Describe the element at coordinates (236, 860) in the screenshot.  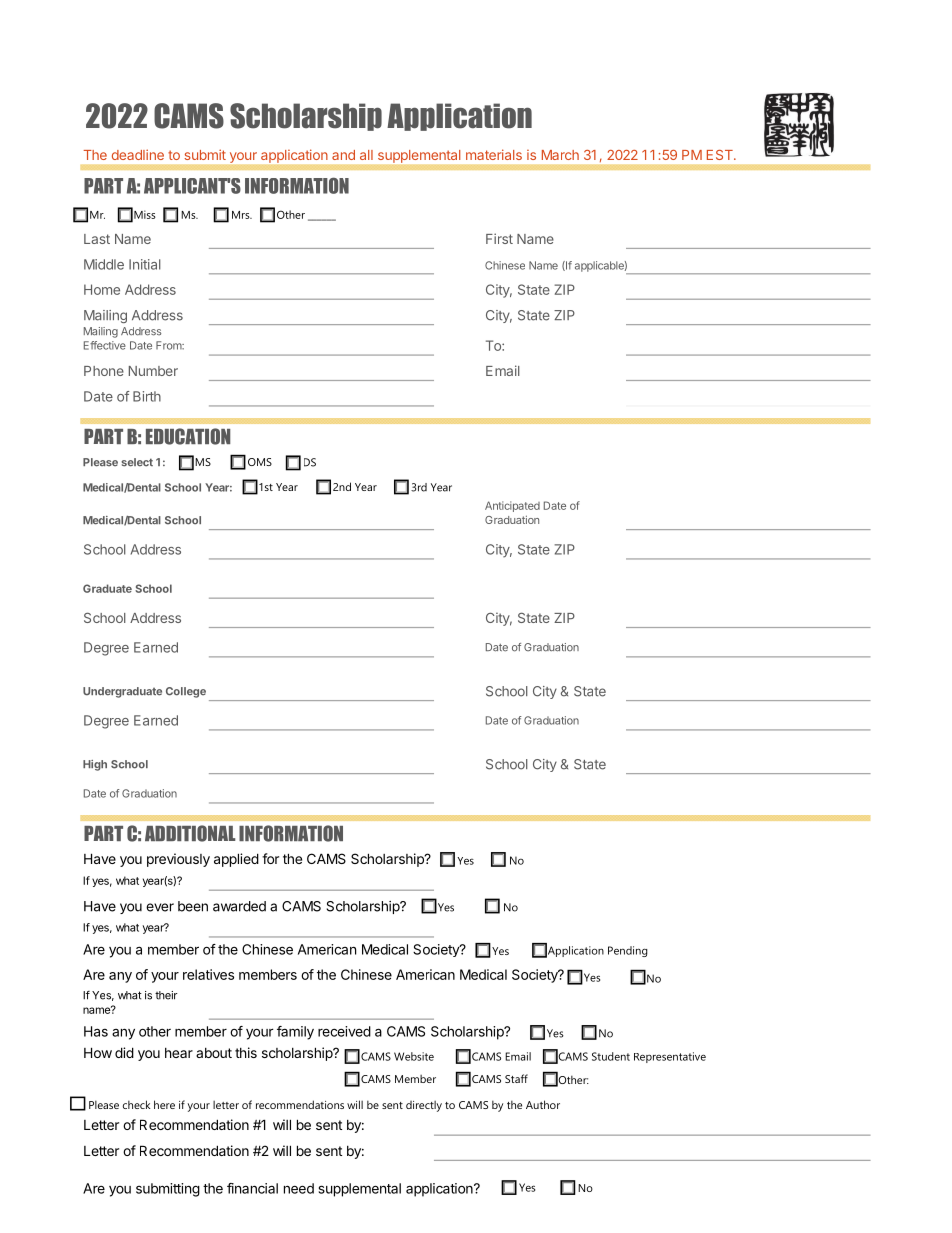
I see `applied` at that location.
